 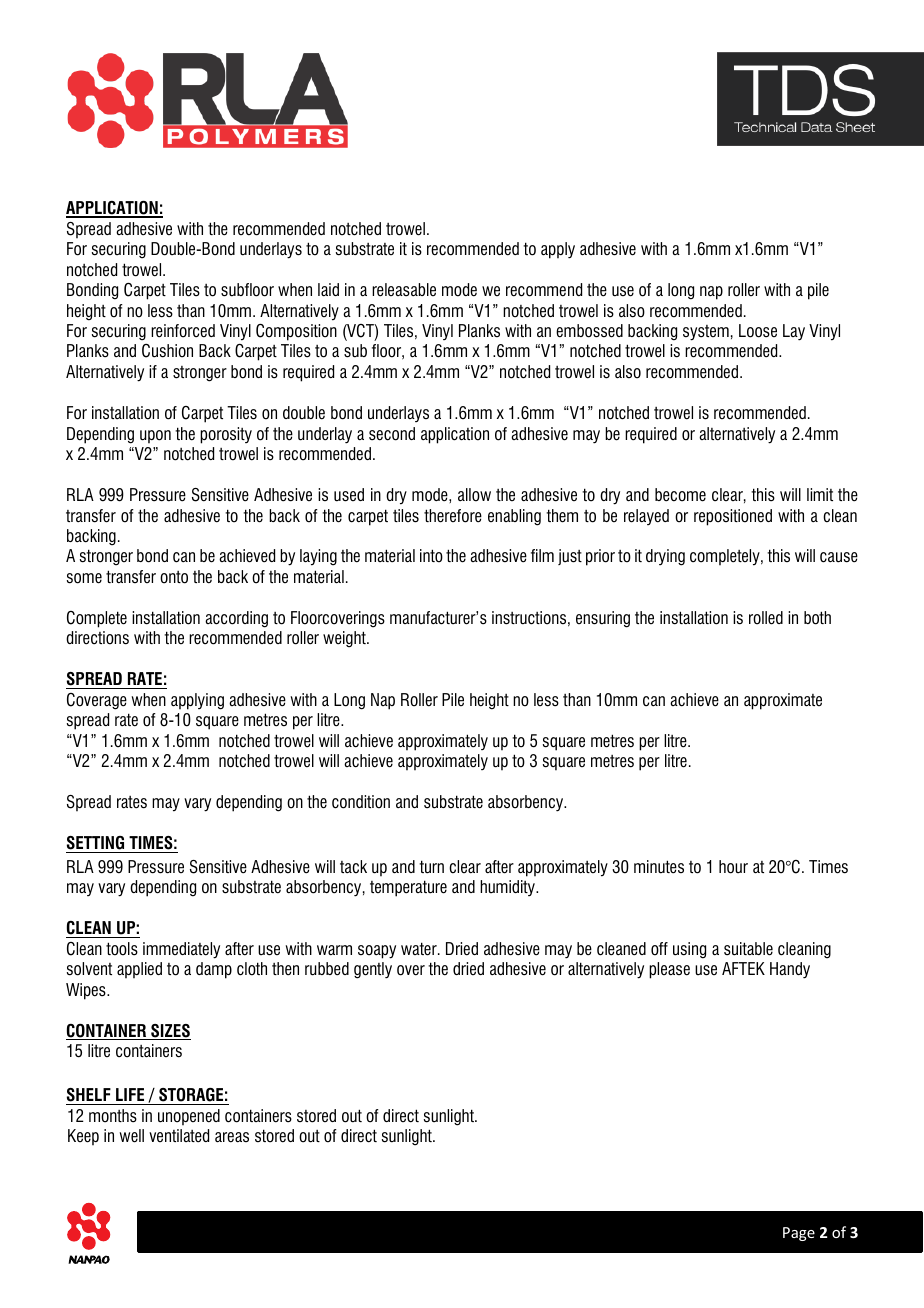 I want to click on areas, so click(x=232, y=1137).
